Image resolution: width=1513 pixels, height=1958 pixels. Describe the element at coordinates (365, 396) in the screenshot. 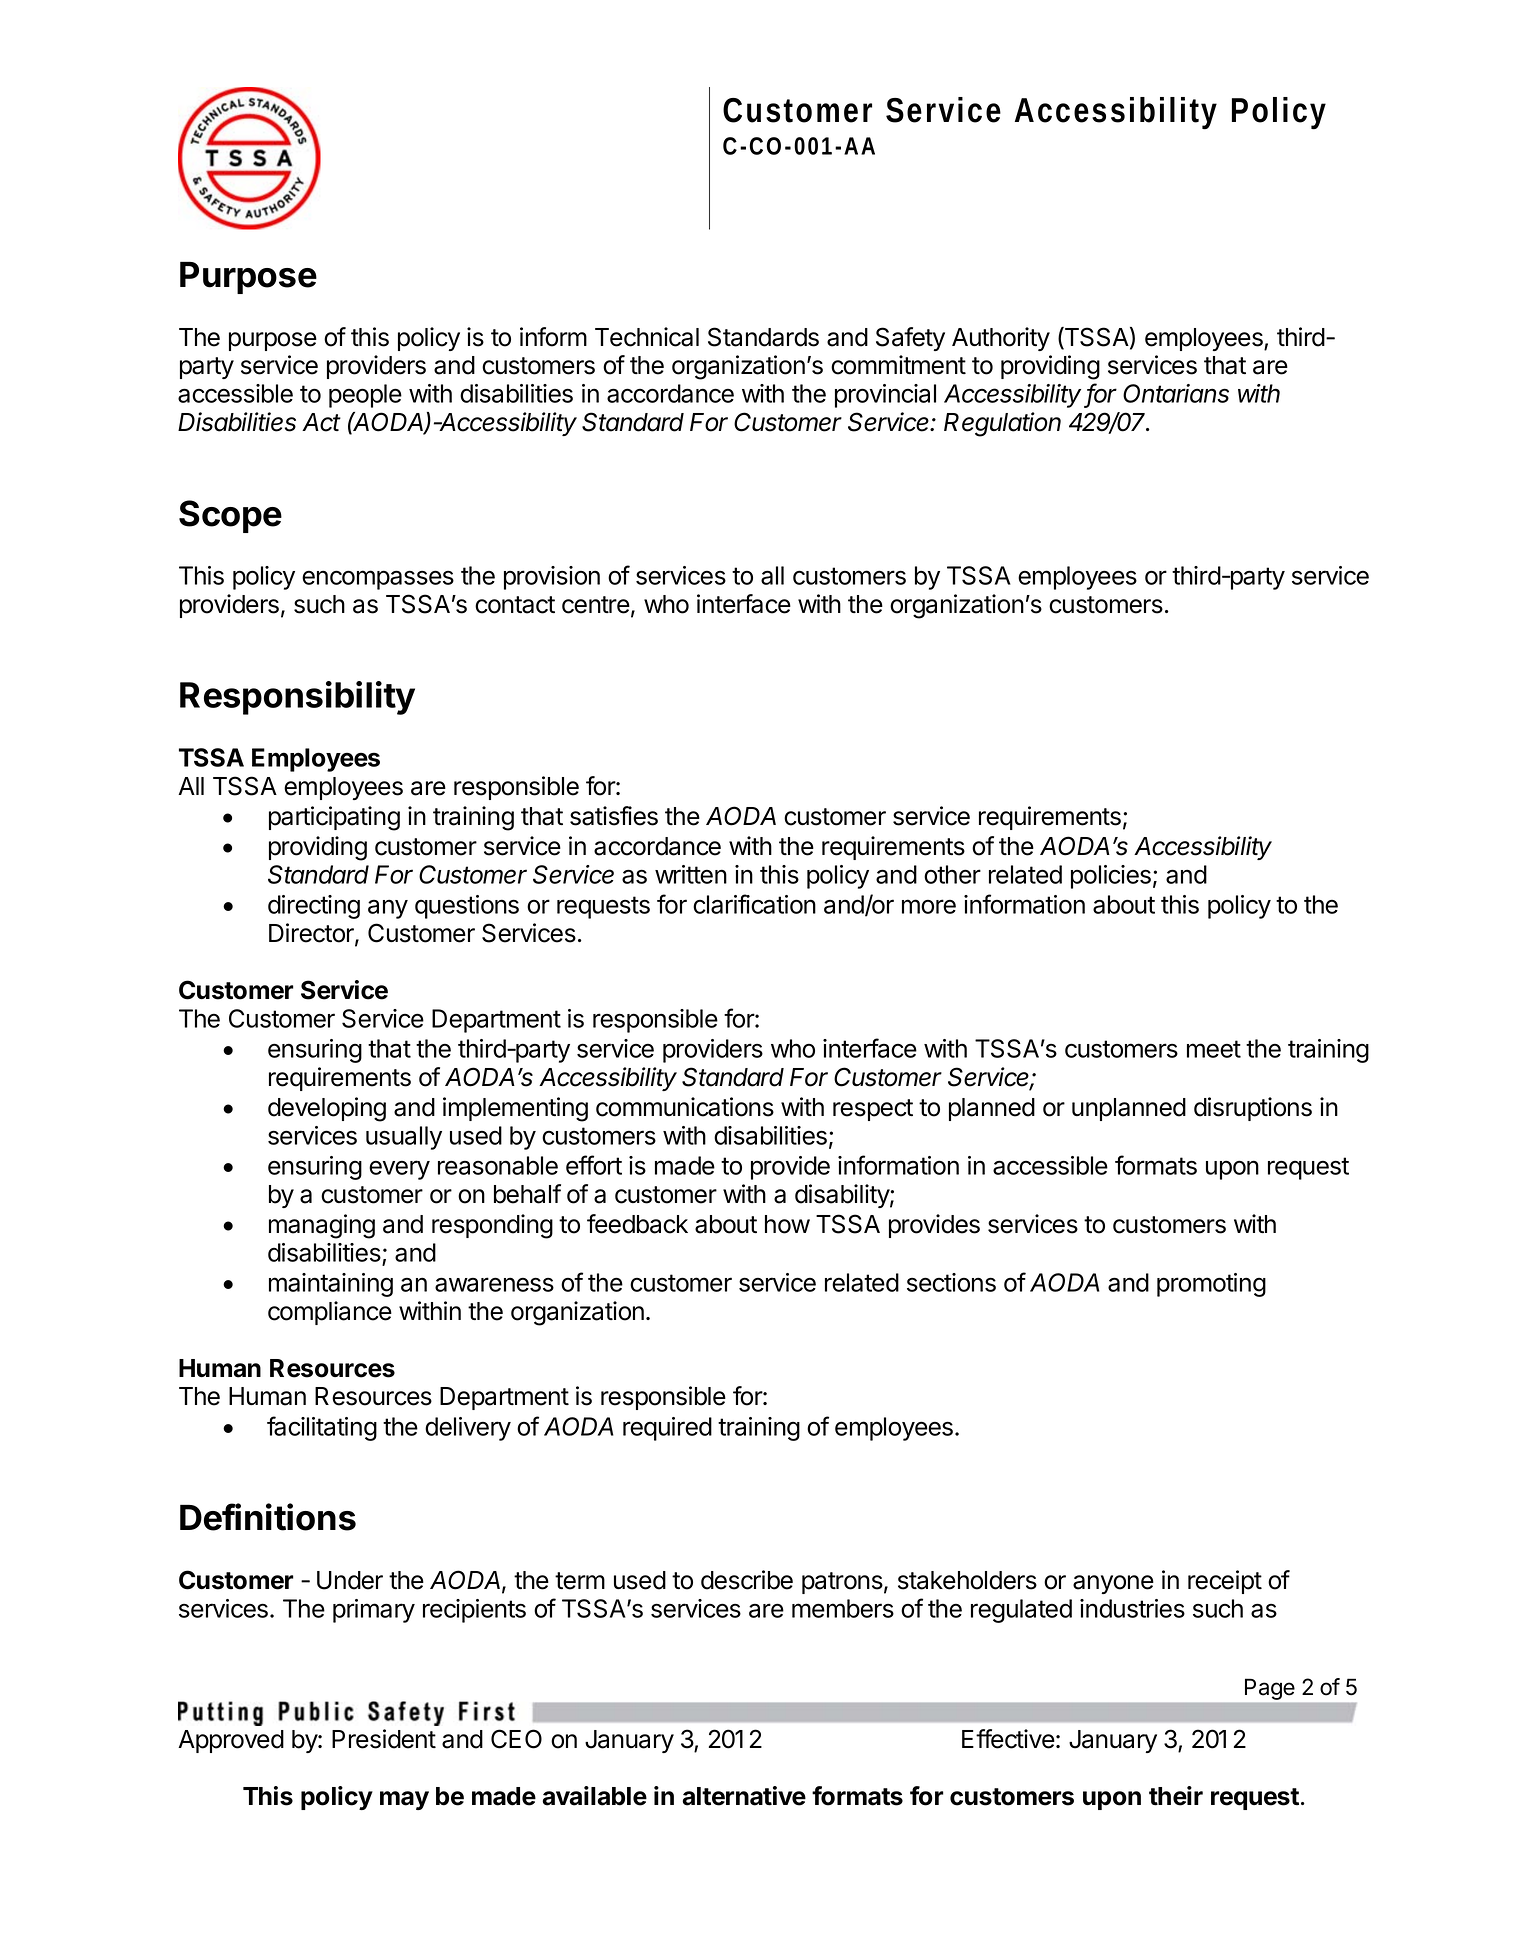

I see `people` at that location.
